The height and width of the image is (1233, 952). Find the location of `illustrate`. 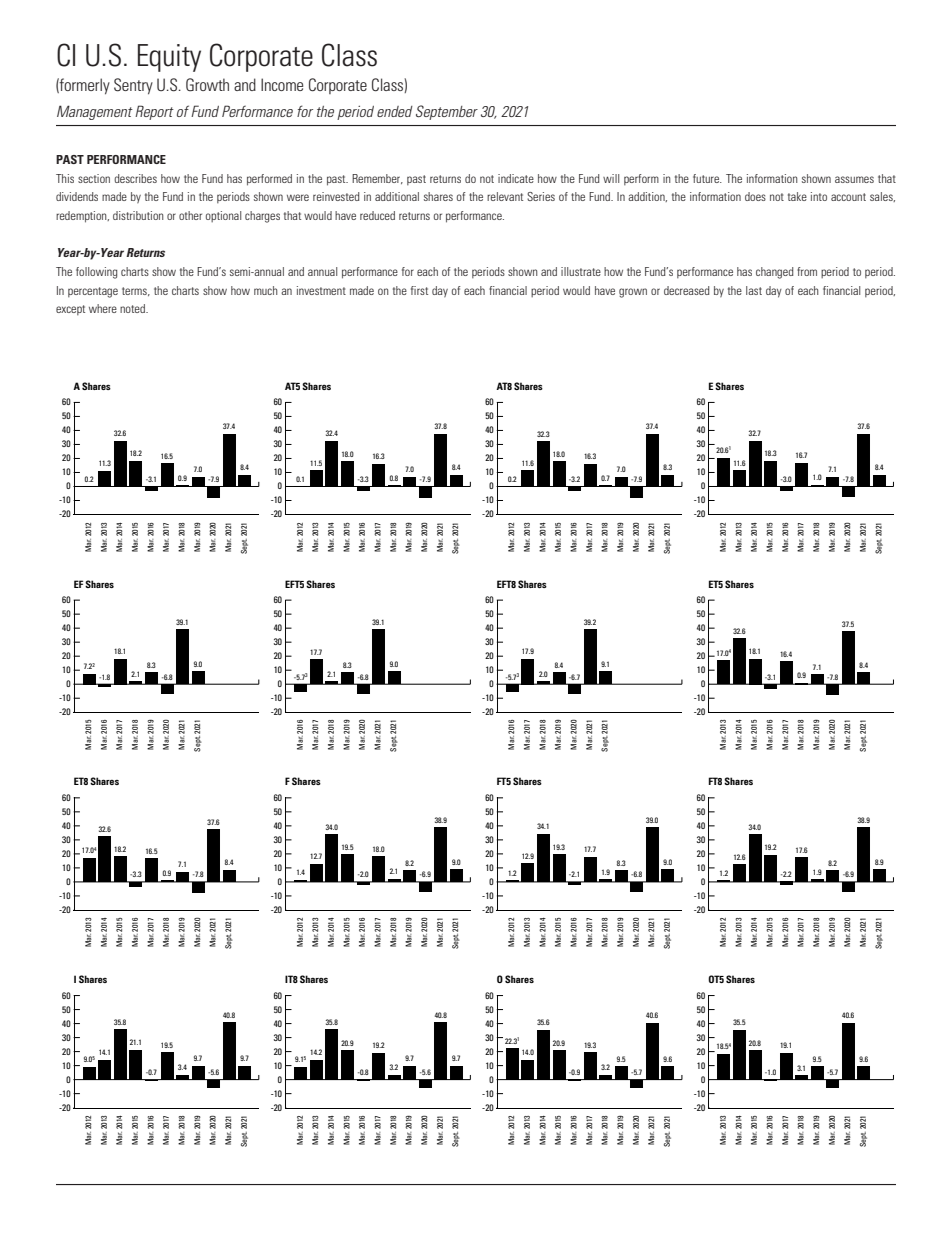

illustrate is located at coordinates (581, 271).
